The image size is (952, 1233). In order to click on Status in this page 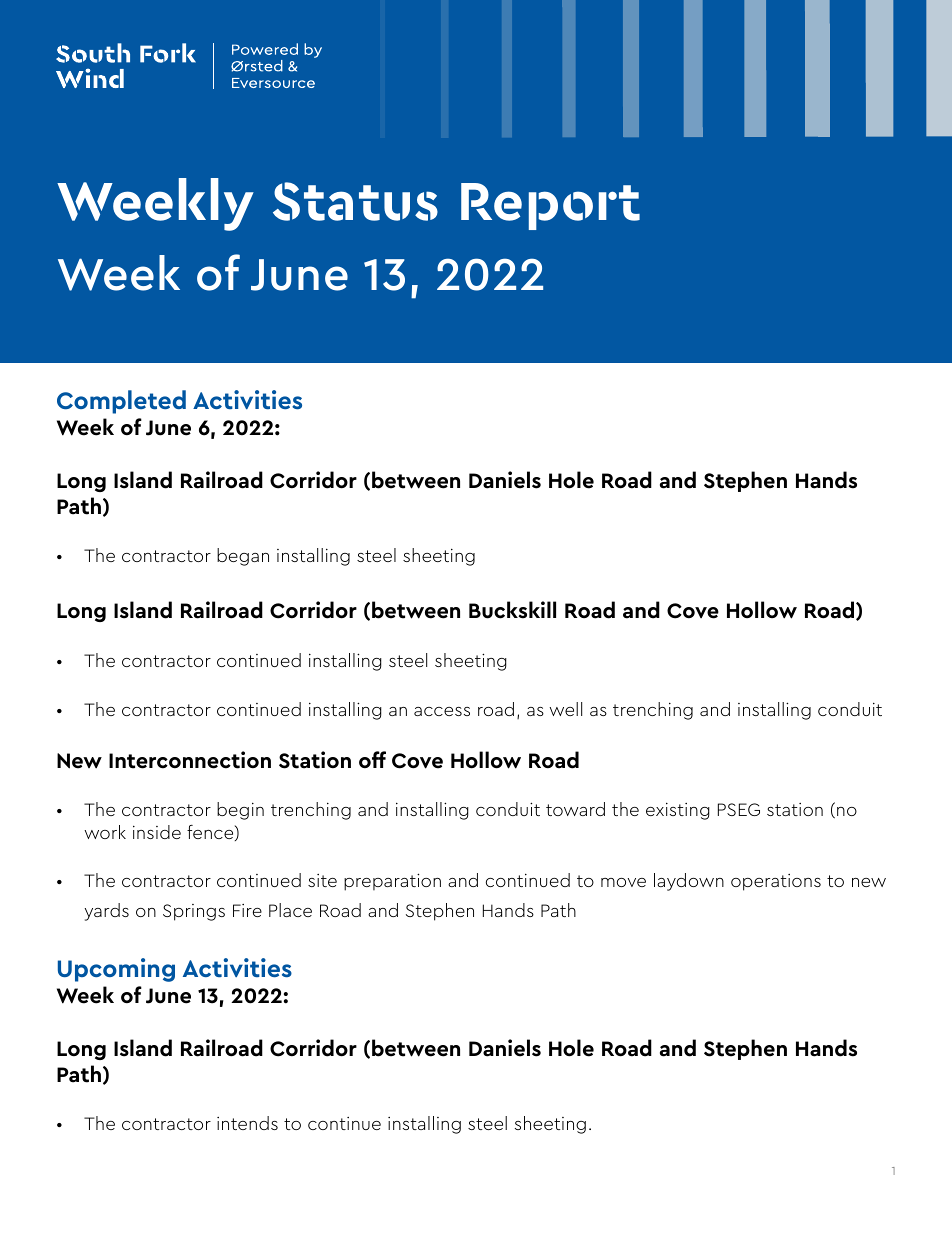, I will do `click(355, 201)`.
